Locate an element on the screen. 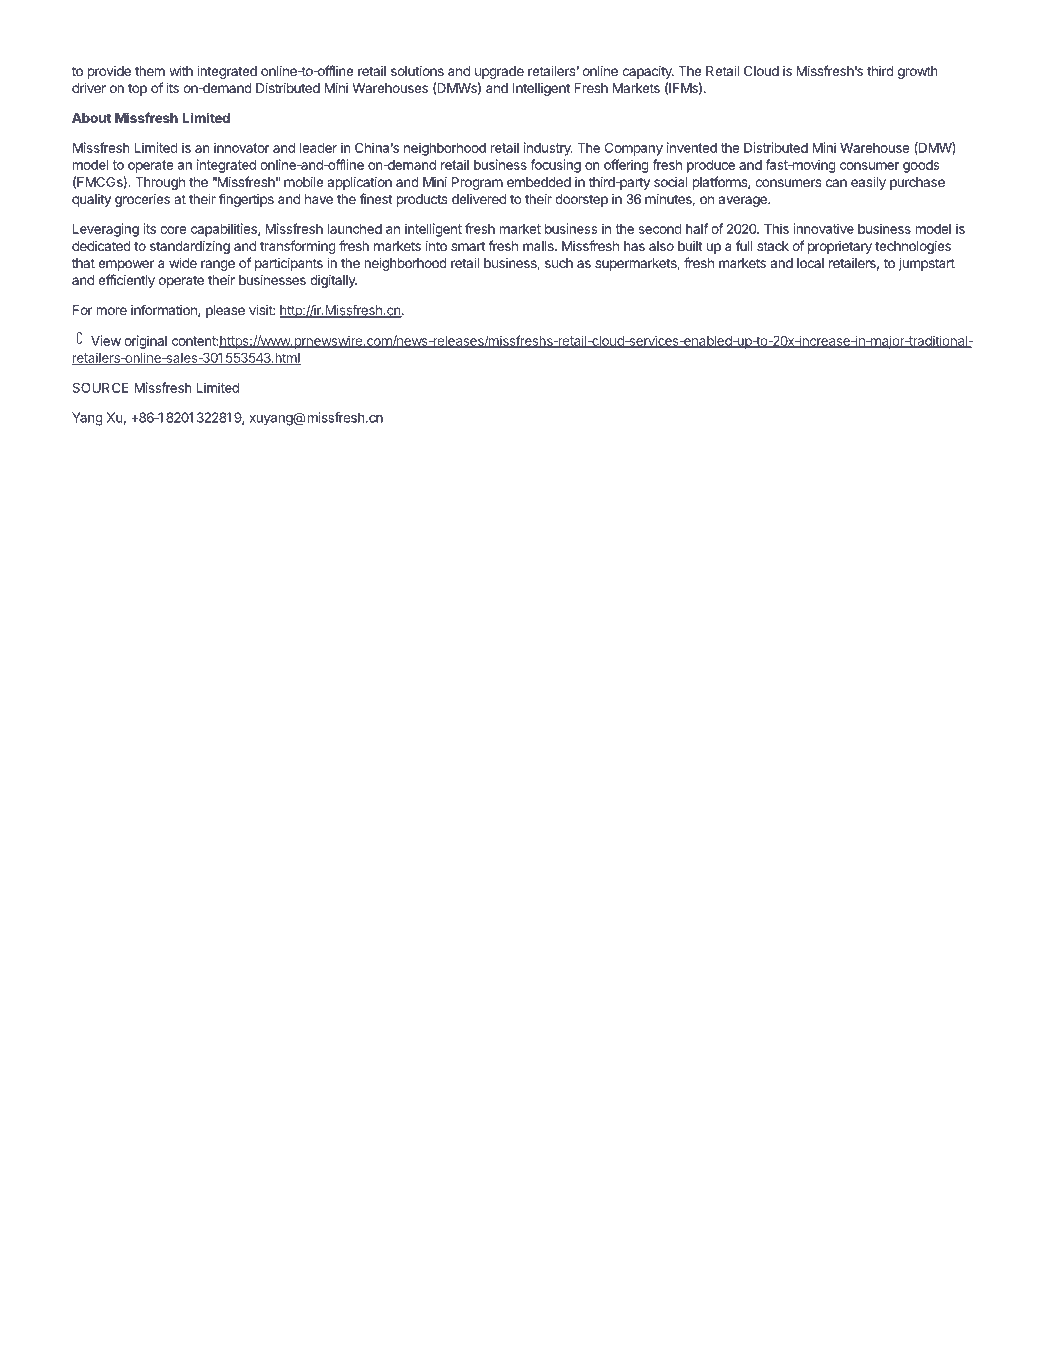 Image resolution: width=1045 pixels, height=1352 pixels. upgrade is located at coordinates (499, 72).
